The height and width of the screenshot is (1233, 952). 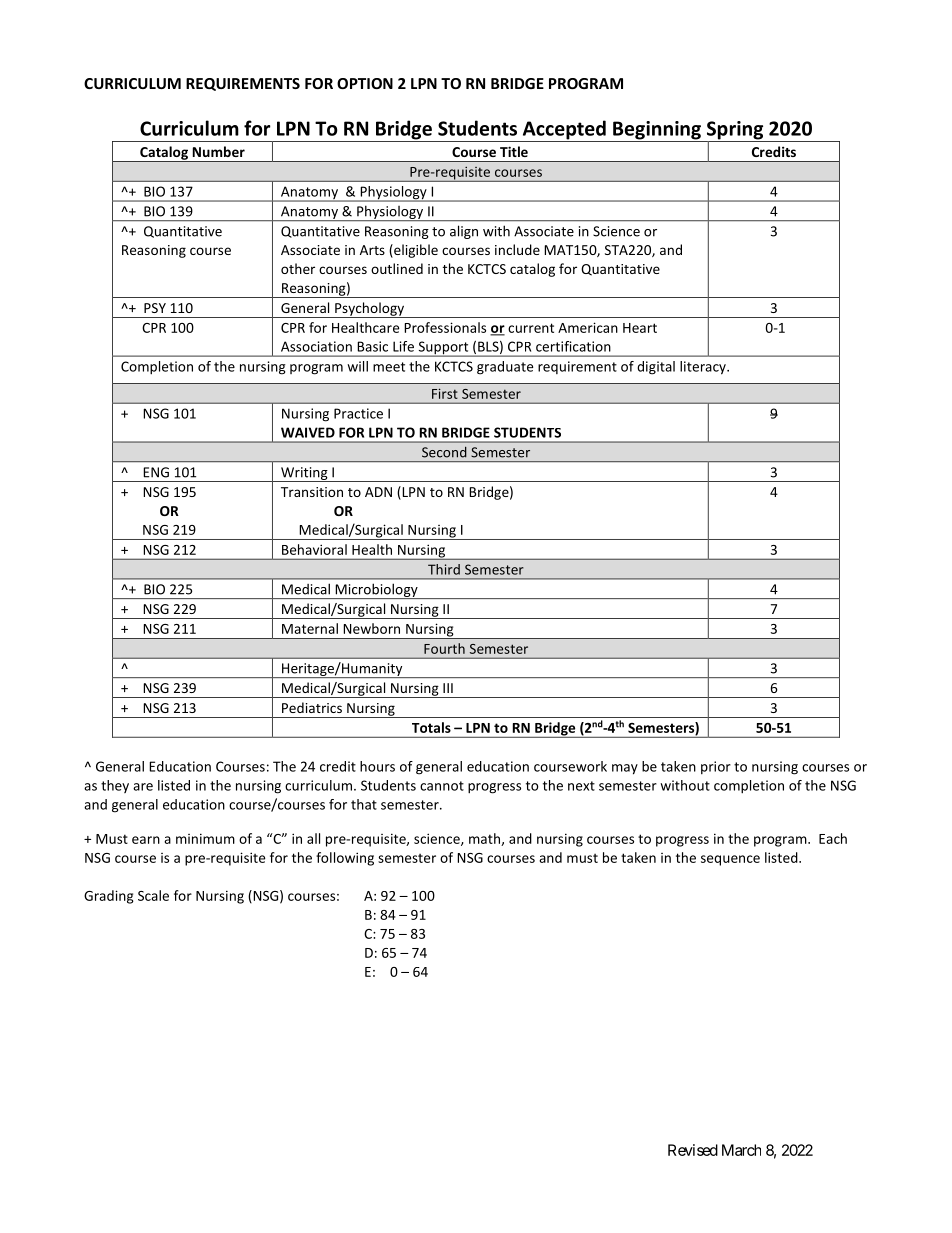 What do you see at coordinates (704, 368) in the screenshot?
I see `literacy` at bounding box center [704, 368].
